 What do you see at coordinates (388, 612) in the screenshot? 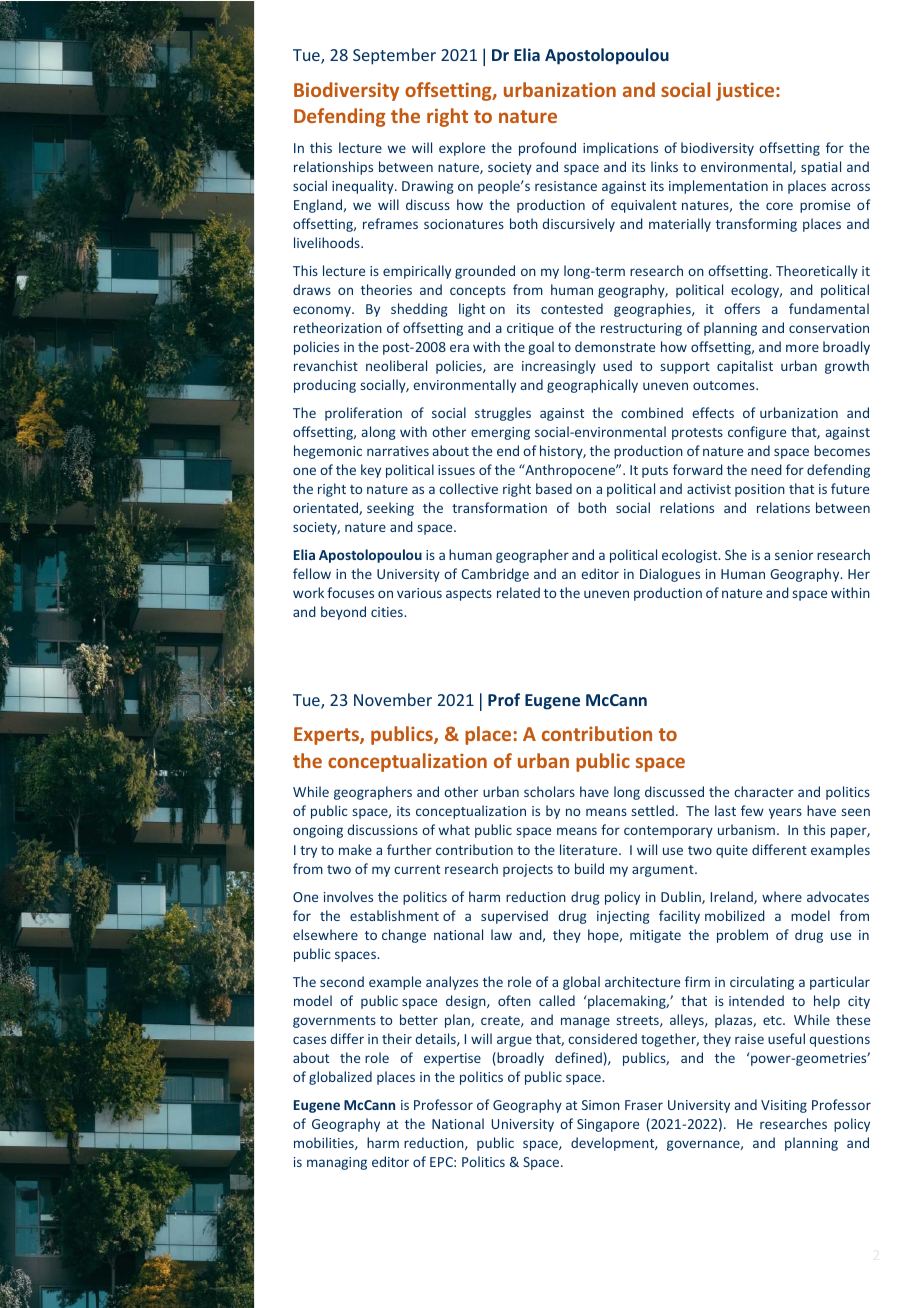
I see `cities` at bounding box center [388, 612].
